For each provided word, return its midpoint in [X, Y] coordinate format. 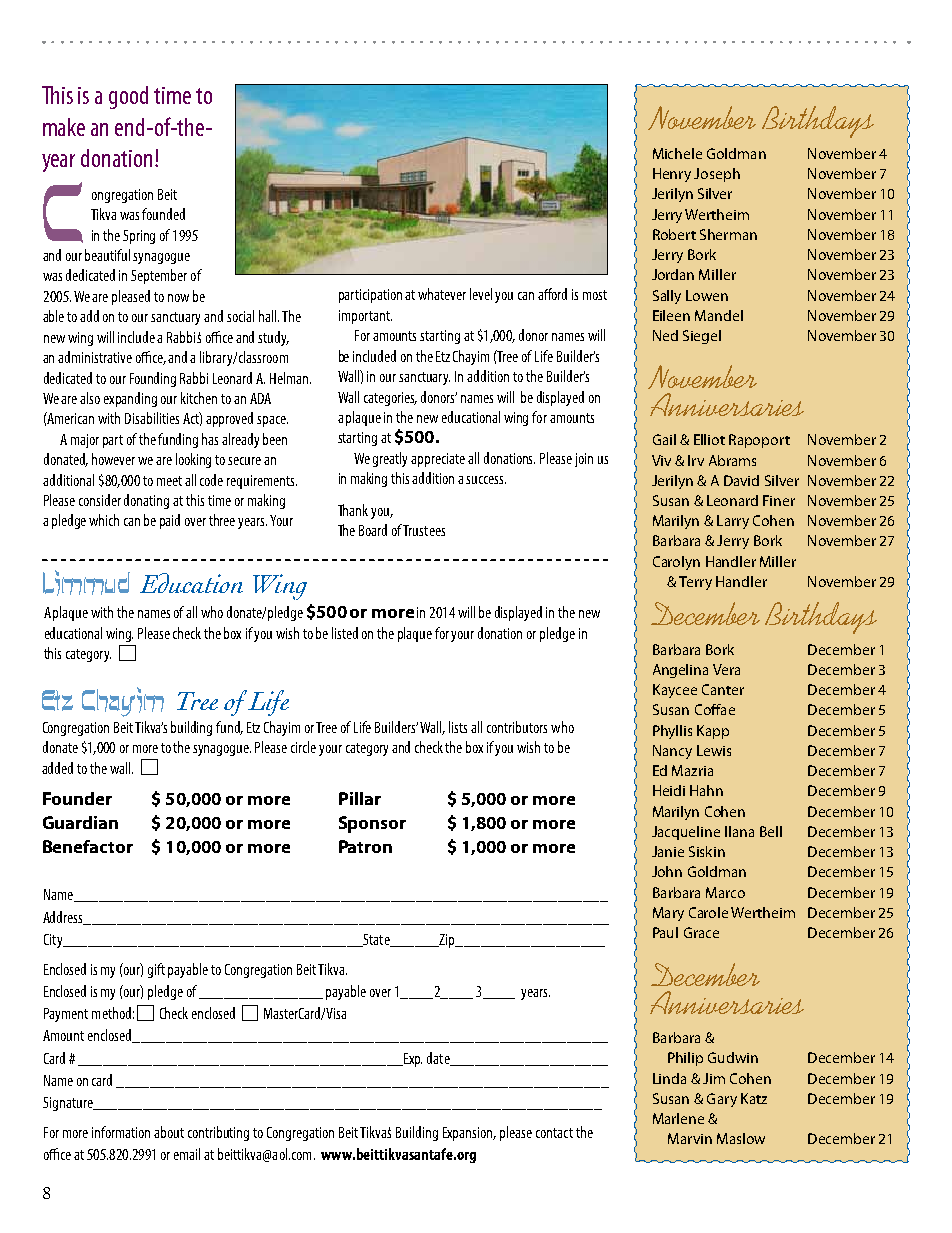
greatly [390, 459]
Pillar [360, 798]
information [121, 1132]
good [128, 97]
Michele [677, 153]
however [113, 459]
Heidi [669, 790]
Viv [661, 460]
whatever [442, 294]
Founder [77, 798]
